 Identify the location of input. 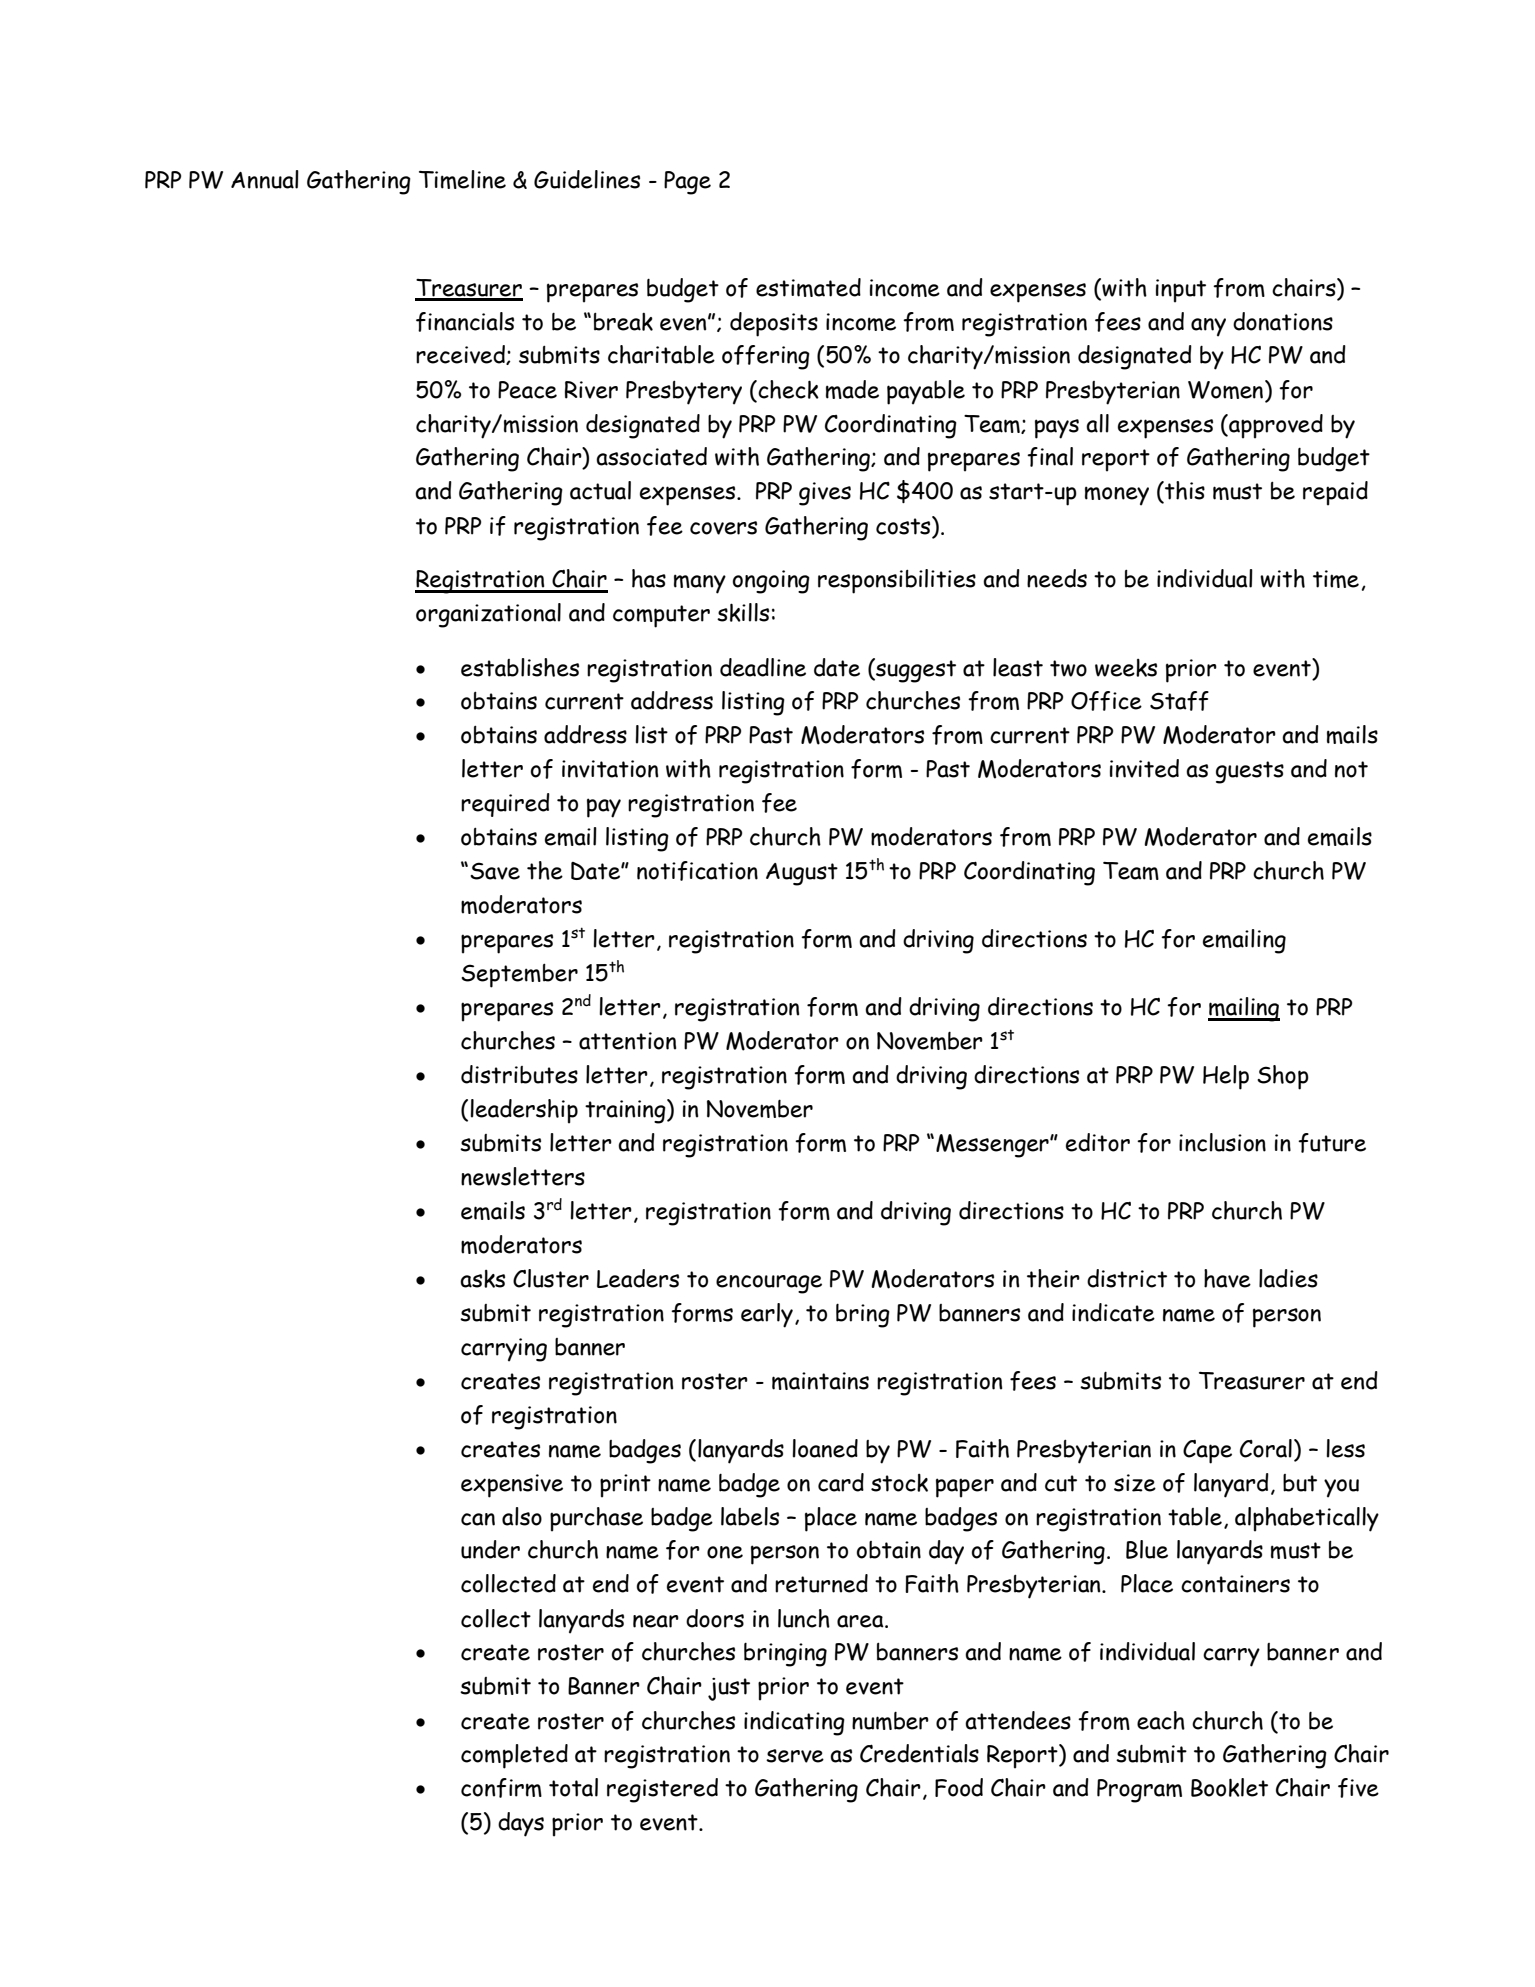
(1181, 291).
